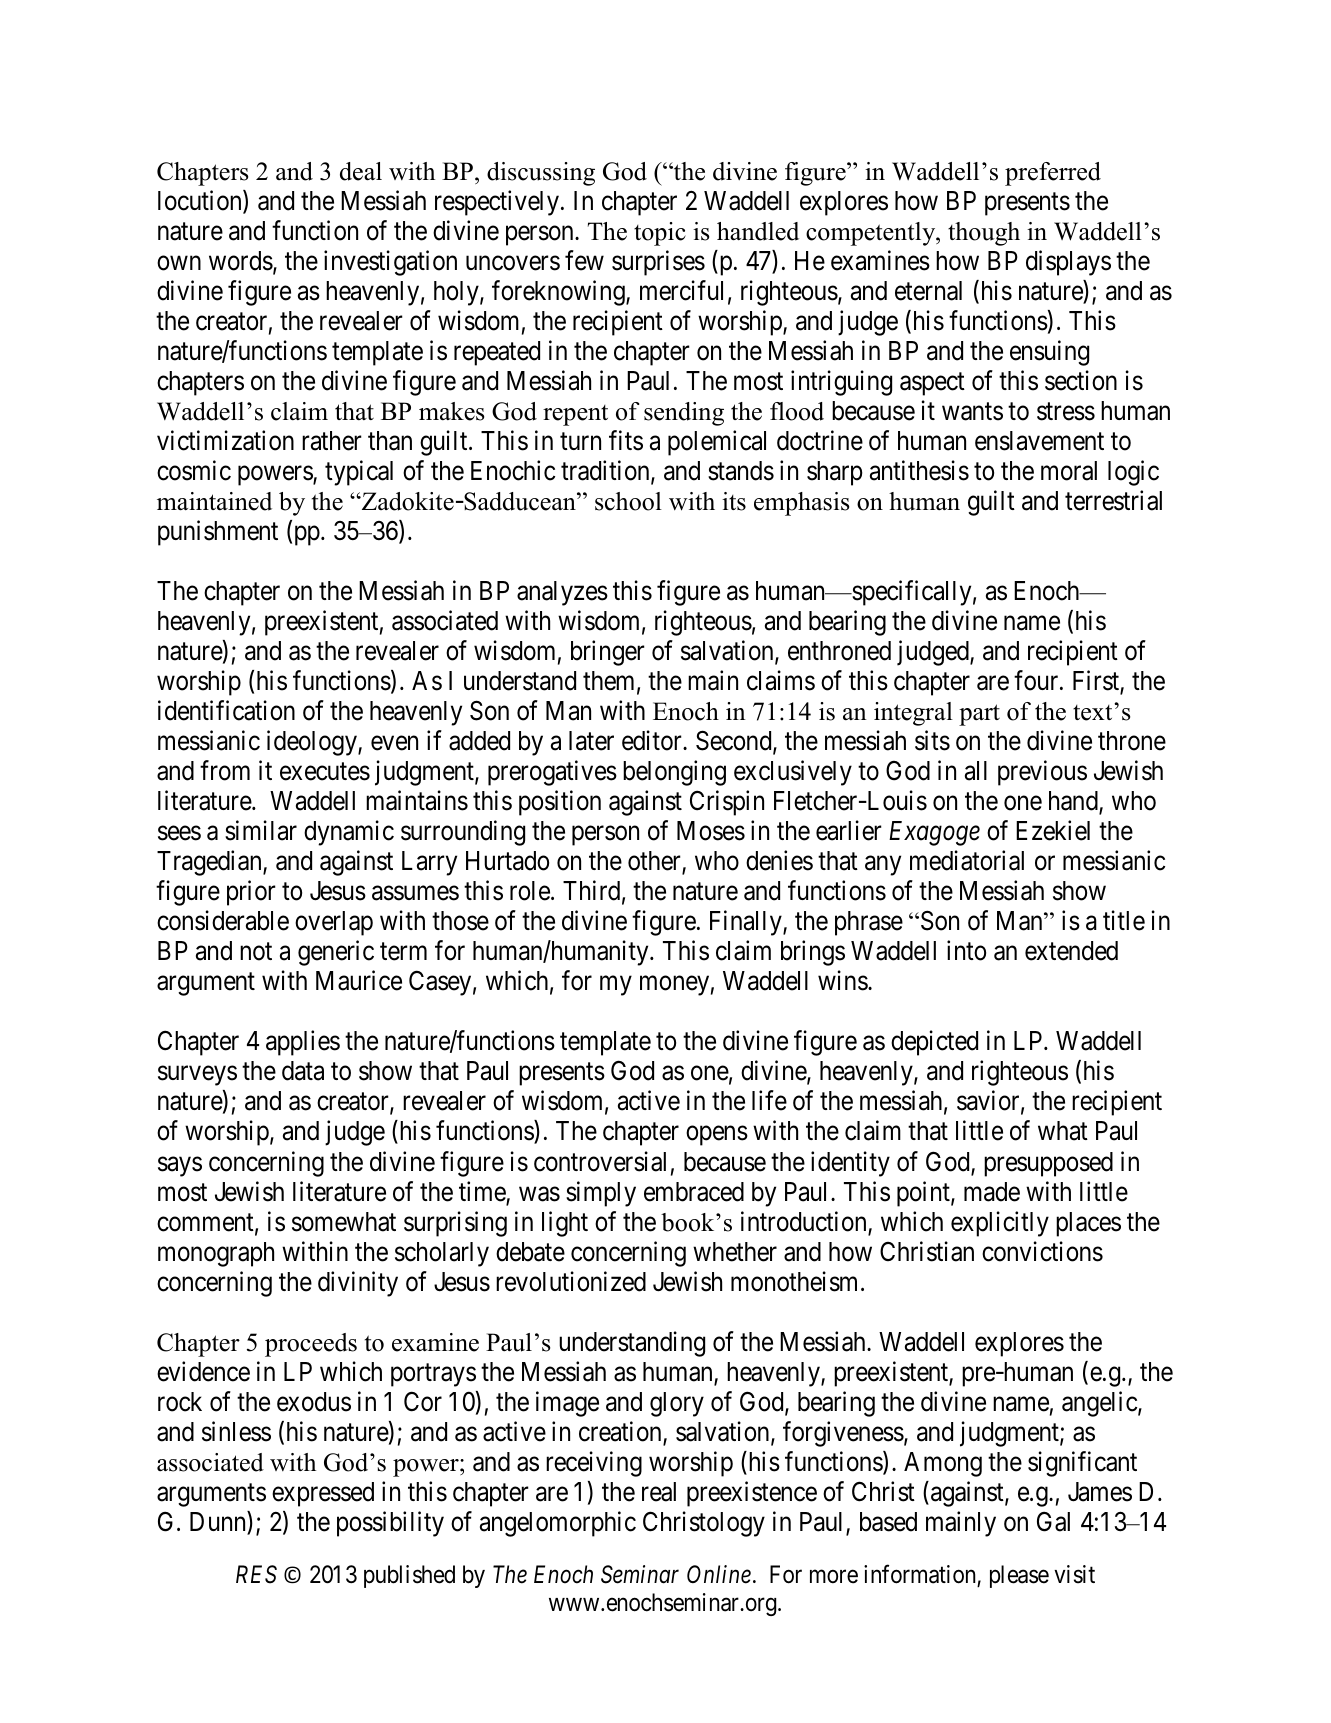 Image resolution: width=1331 pixels, height=1723 pixels. What do you see at coordinates (660, 234) in the page?
I see `topic` at bounding box center [660, 234].
